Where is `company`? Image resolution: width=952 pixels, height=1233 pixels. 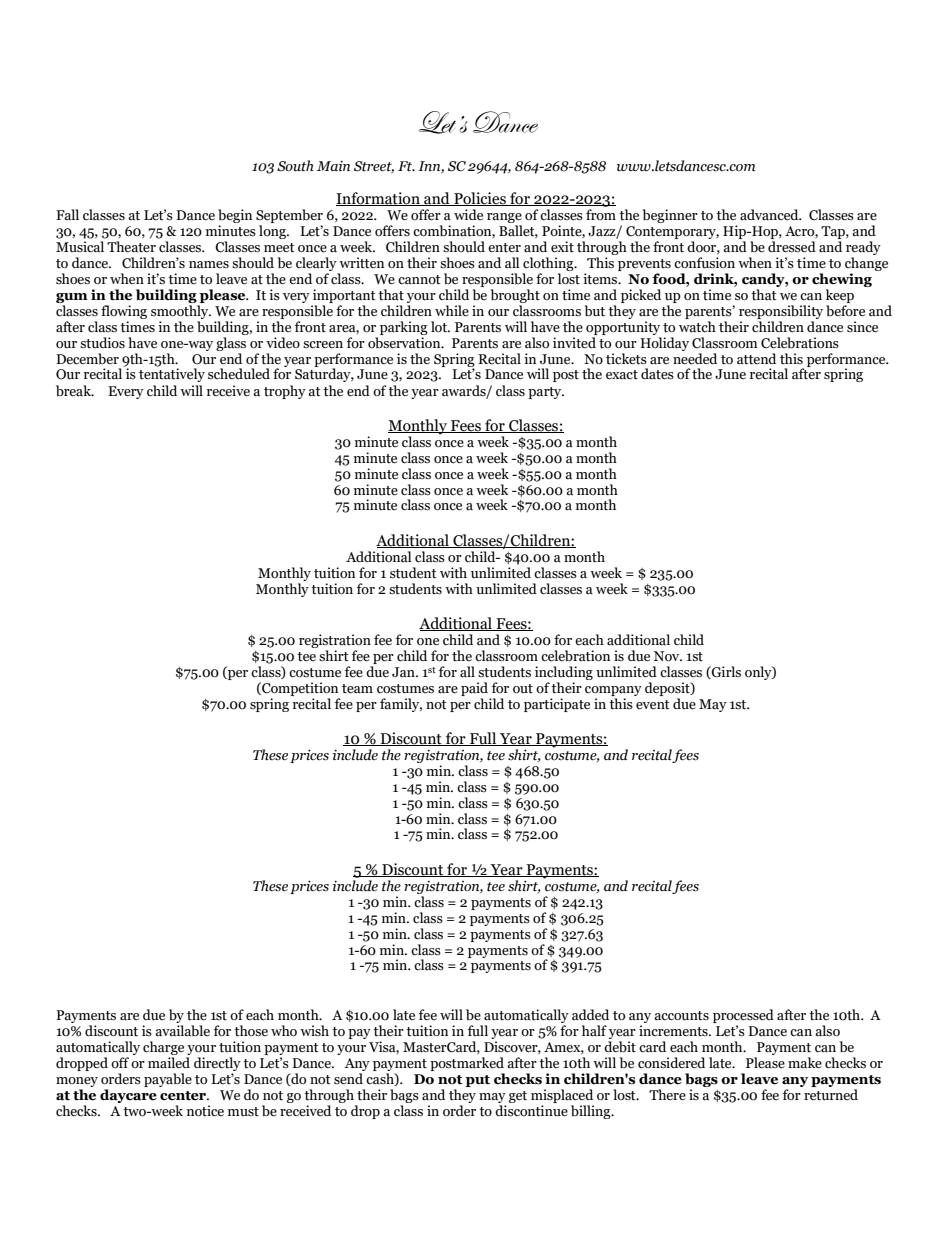 company is located at coordinates (613, 691).
